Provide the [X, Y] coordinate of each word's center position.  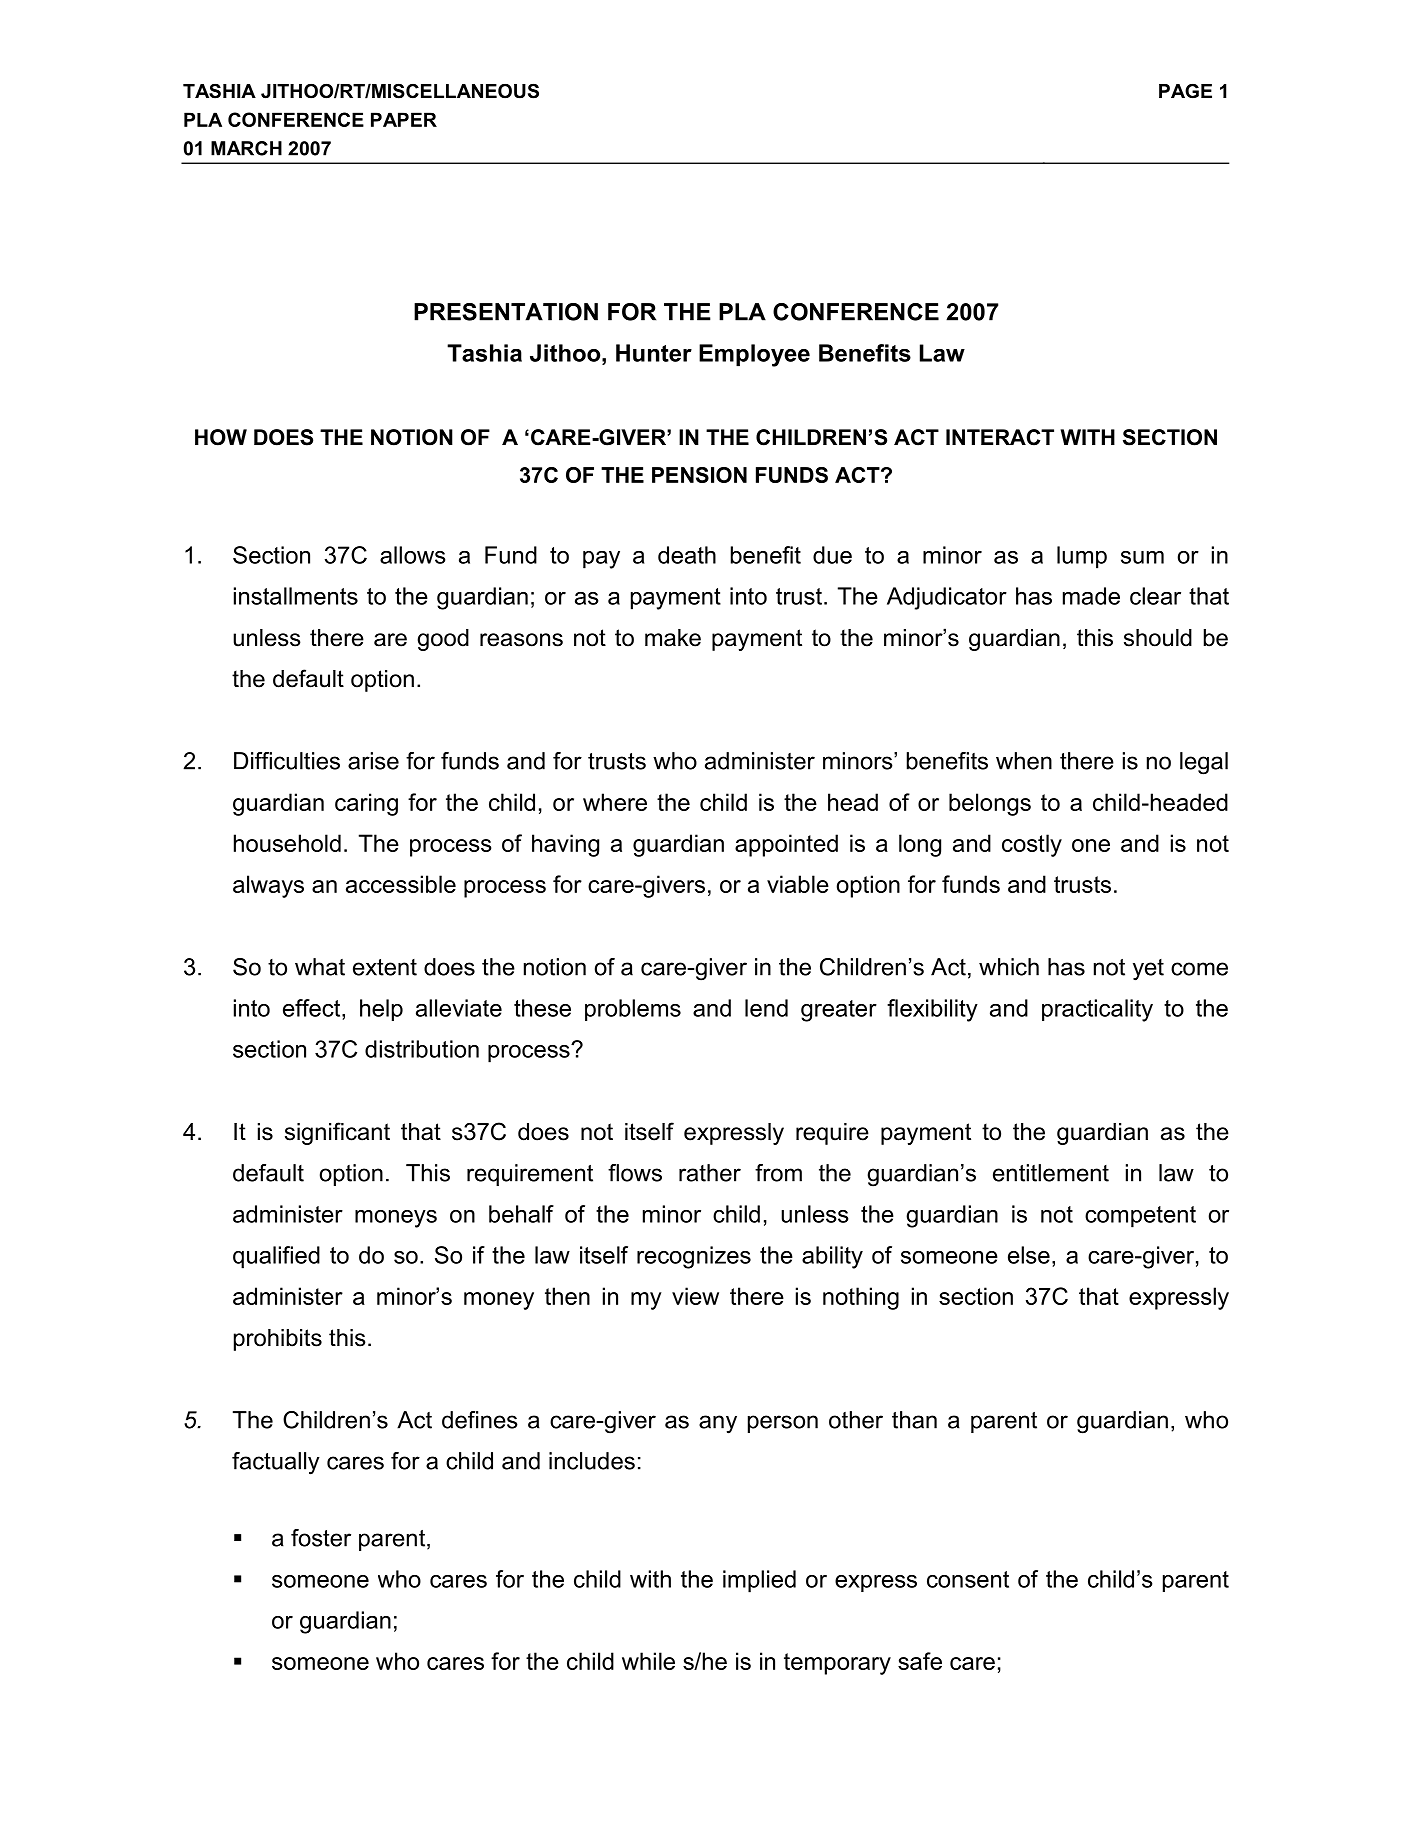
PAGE [1185, 91]
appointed [786, 845]
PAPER [404, 119]
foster [321, 1538]
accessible [401, 884]
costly [1032, 845]
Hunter [654, 353]
